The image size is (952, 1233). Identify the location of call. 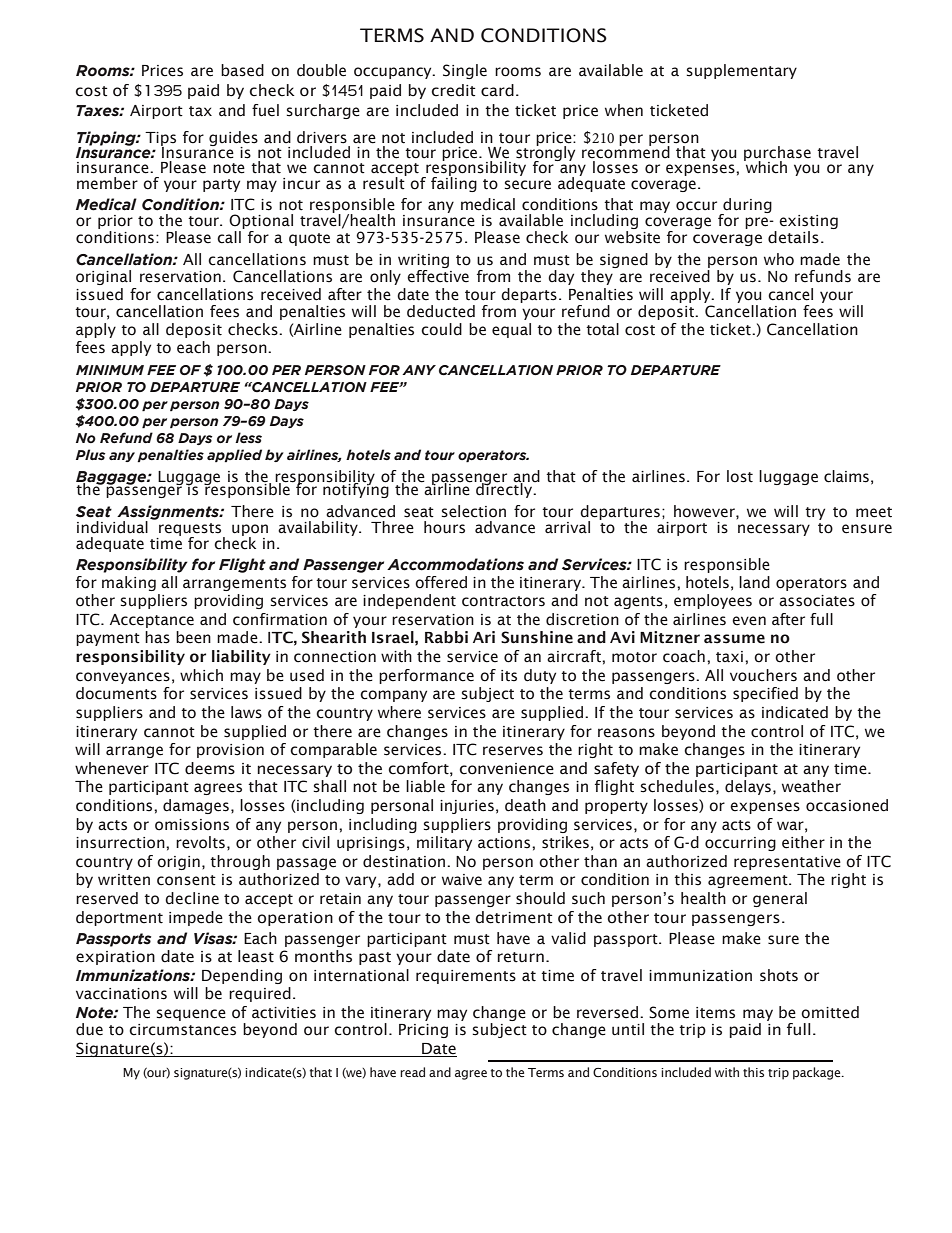
(229, 237).
